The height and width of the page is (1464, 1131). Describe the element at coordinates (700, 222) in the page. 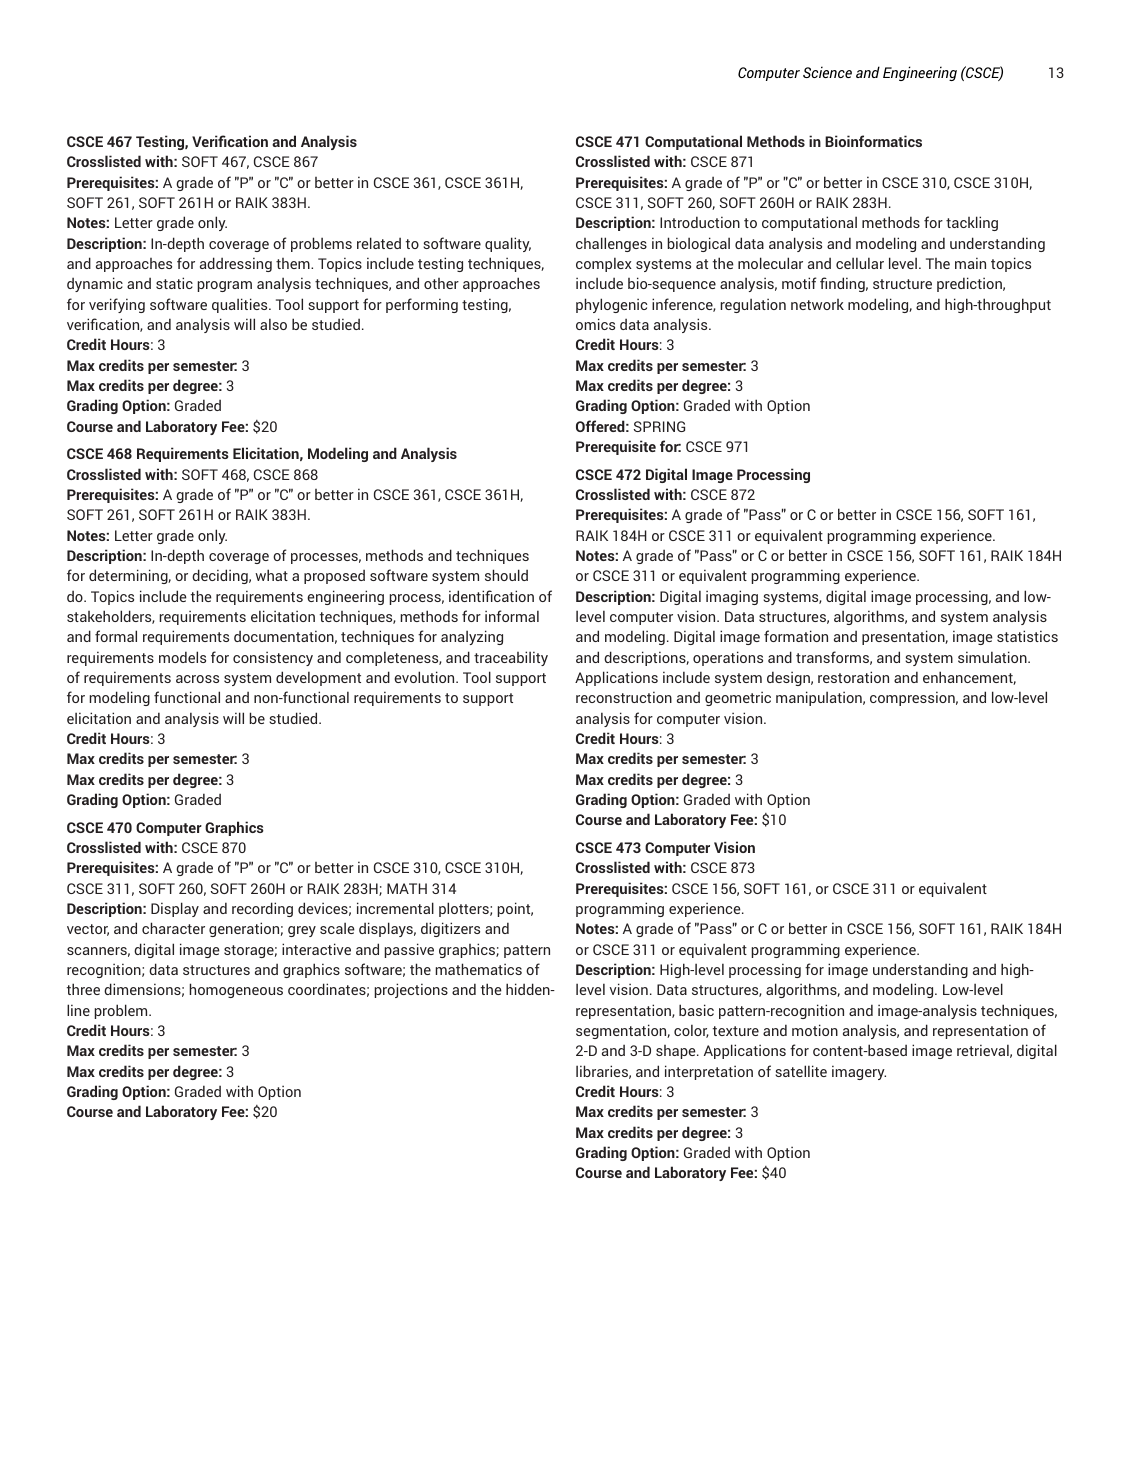

I see `Introduction` at that location.
